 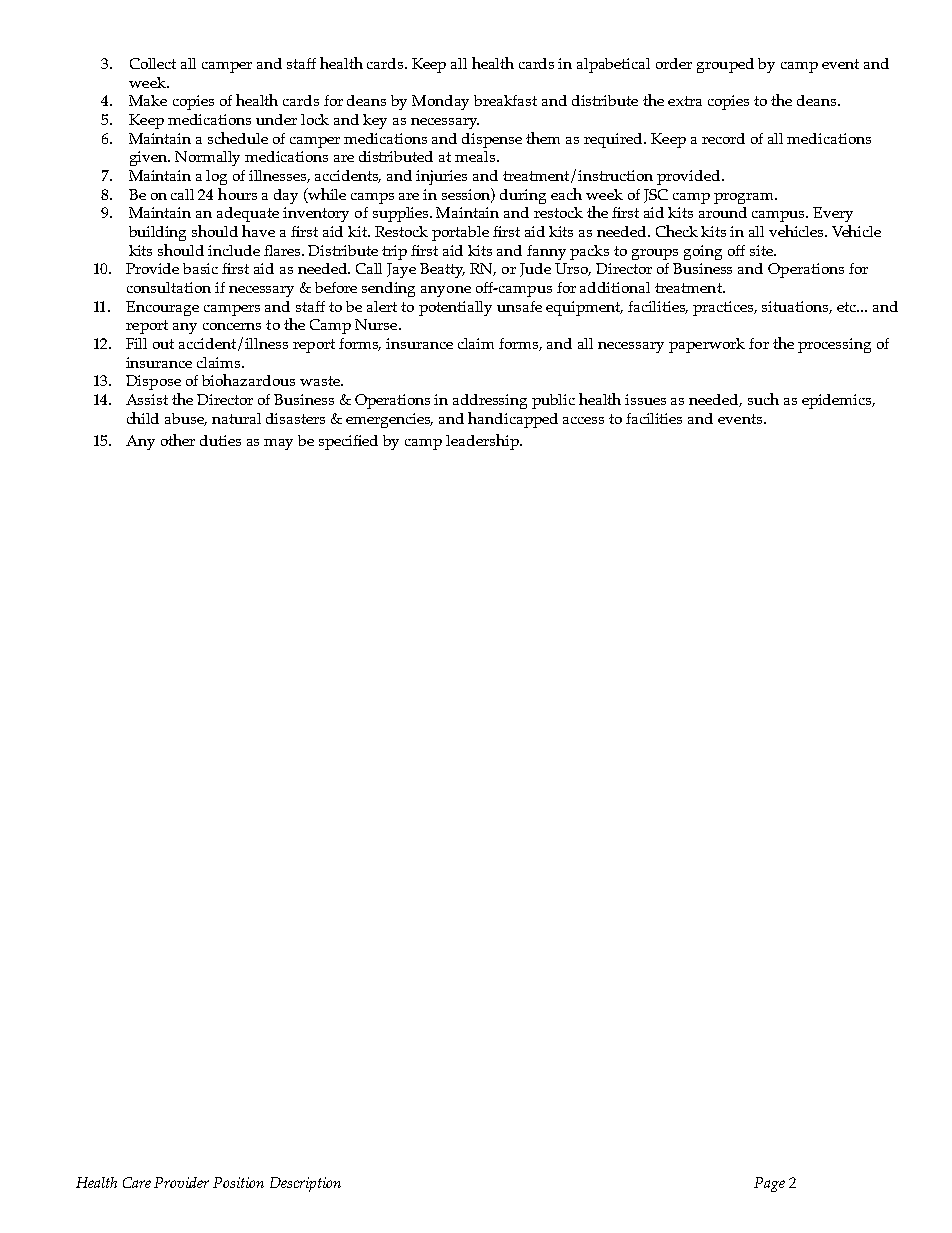 What do you see at coordinates (137, 1182) in the image?
I see `Care` at bounding box center [137, 1182].
